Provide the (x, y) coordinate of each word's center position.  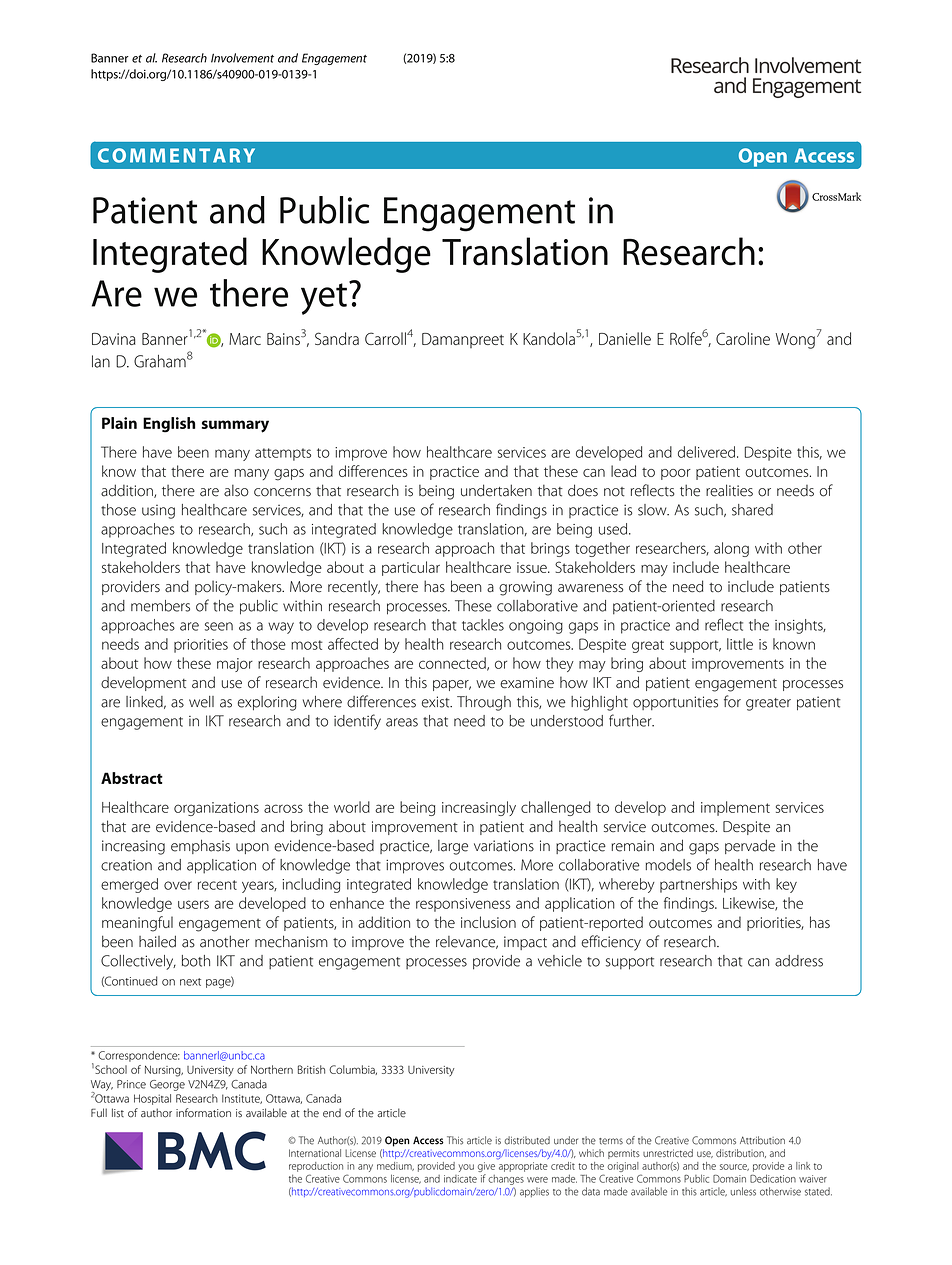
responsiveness (463, 905)
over (178, 885)
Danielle (625, 338)
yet (324, 299)
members (160, 606)
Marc (245, 339)
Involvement (242, 58)
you (466, 1168)
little (740, 644)
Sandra (337, 338)
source (734, 1167)
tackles (483, 625)
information (203, 1113)
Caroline (743, 338)
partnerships (698, 885)
